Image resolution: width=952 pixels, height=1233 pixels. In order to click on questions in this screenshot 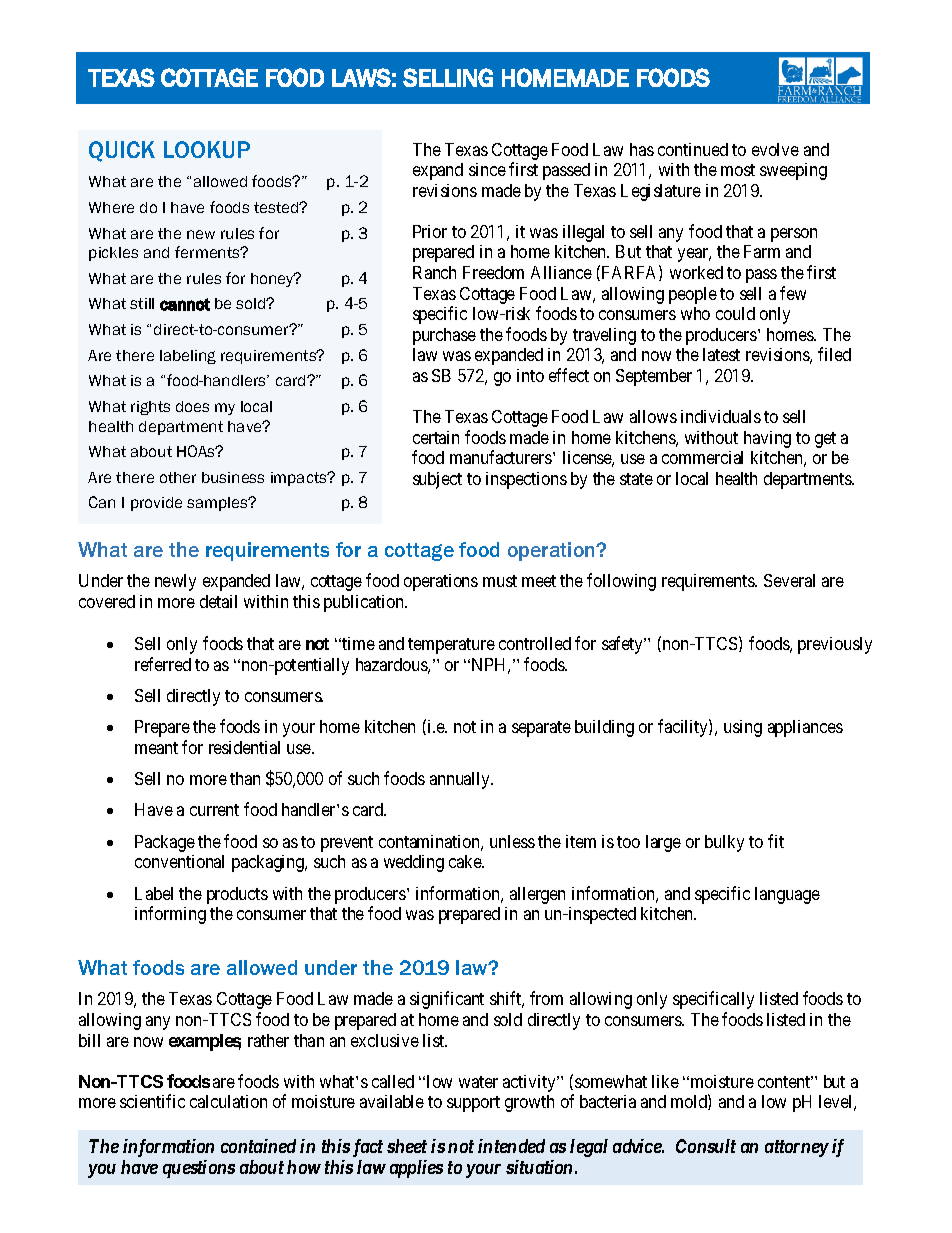, I will do `click(199, 1169)`.
